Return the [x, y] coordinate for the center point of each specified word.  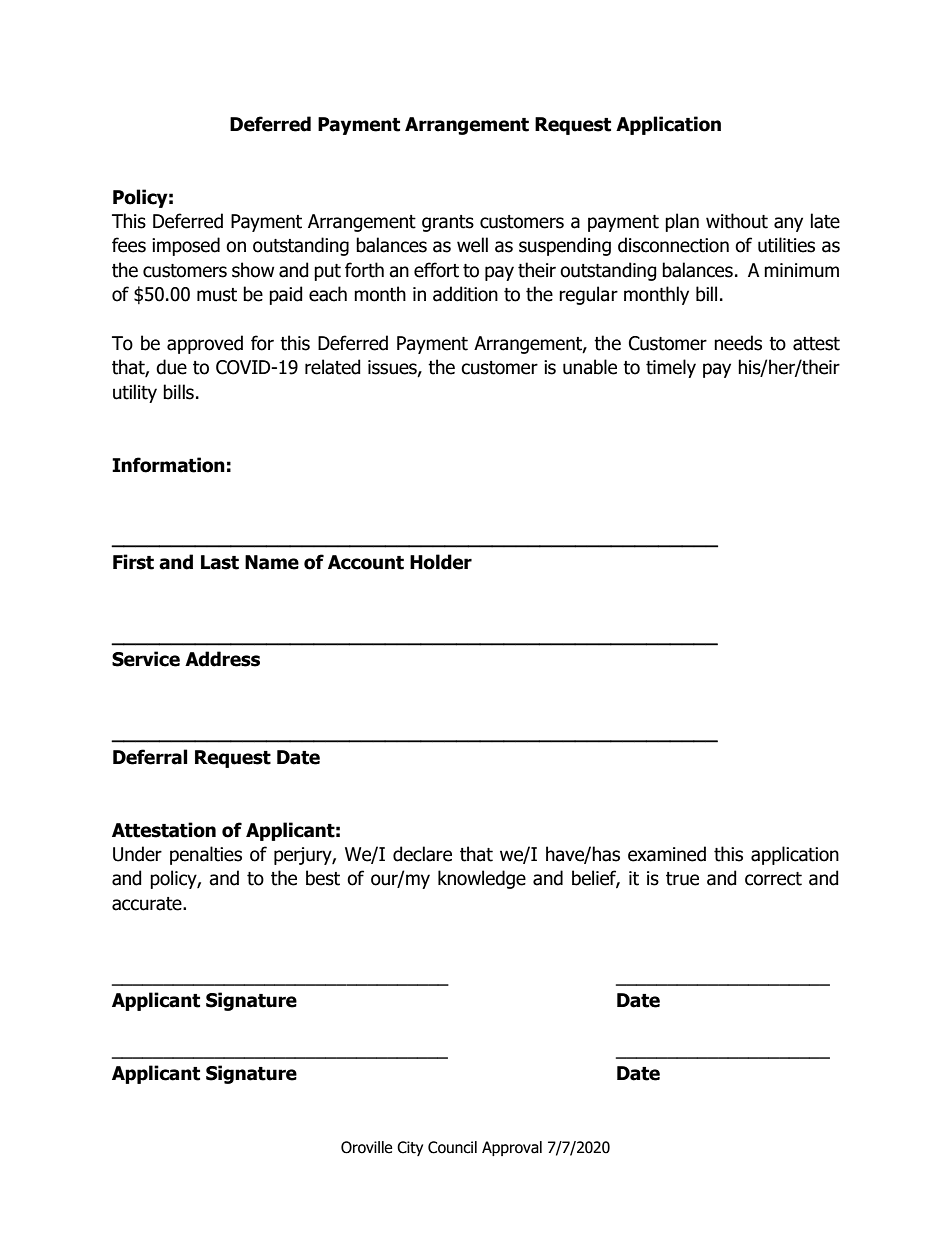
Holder [441, 562]
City [410, 1148]
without [737, 221]
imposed [186, 246]
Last [220, 562]
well [472, 245]
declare [422, 854]
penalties [206, 855]
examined [667, 854]
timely [671, 368]
